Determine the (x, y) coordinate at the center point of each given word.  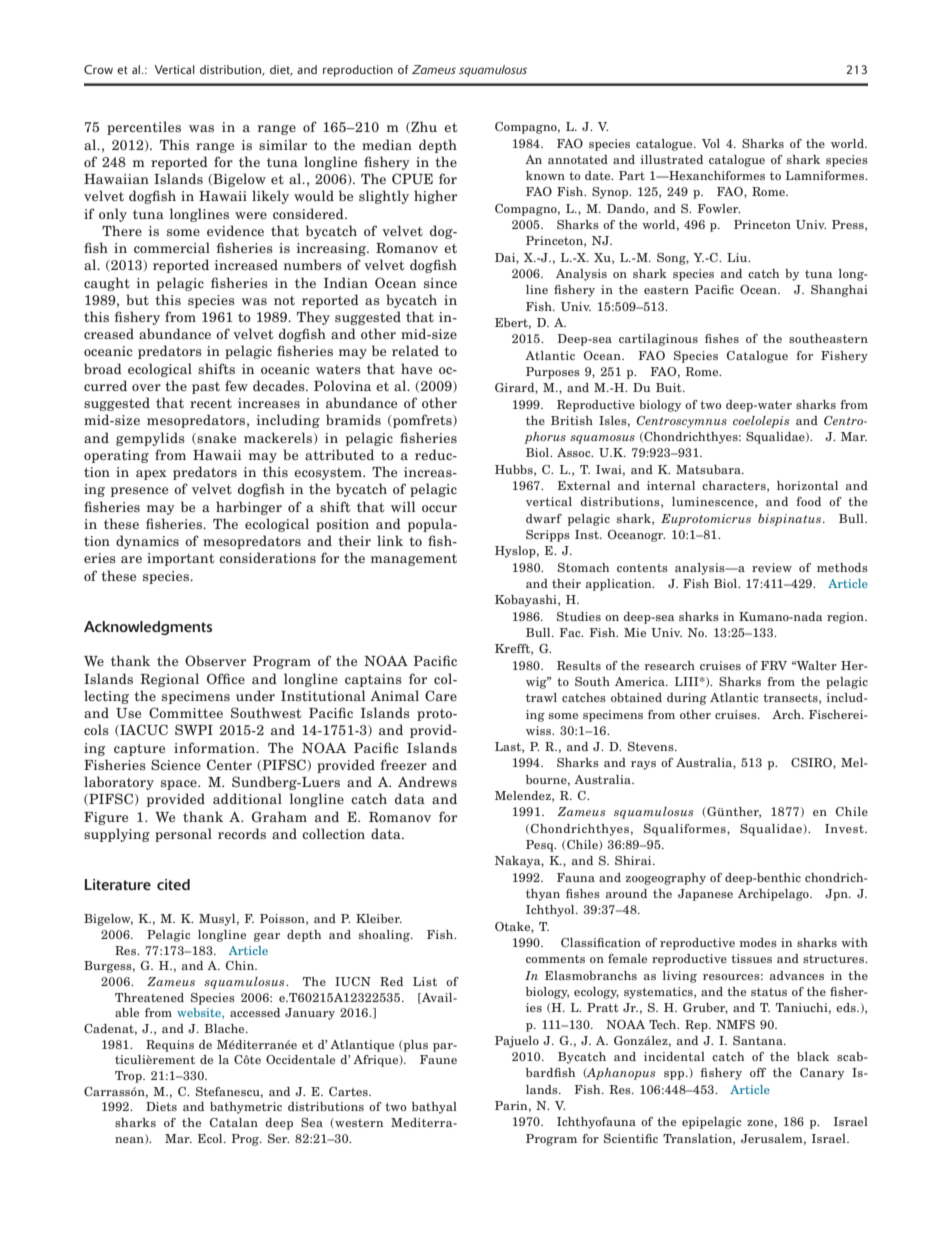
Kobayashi (527, 601)
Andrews (427, 781)
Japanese (705, 895)
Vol (711, 143)
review (772, 567)
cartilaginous (658, 340)
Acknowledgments (148, 628)
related (415, 350)
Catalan (234, 1122)
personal (183, 835)
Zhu (423, 127)
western (358, 1122)
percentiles (144, 128)
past (206, 388)
